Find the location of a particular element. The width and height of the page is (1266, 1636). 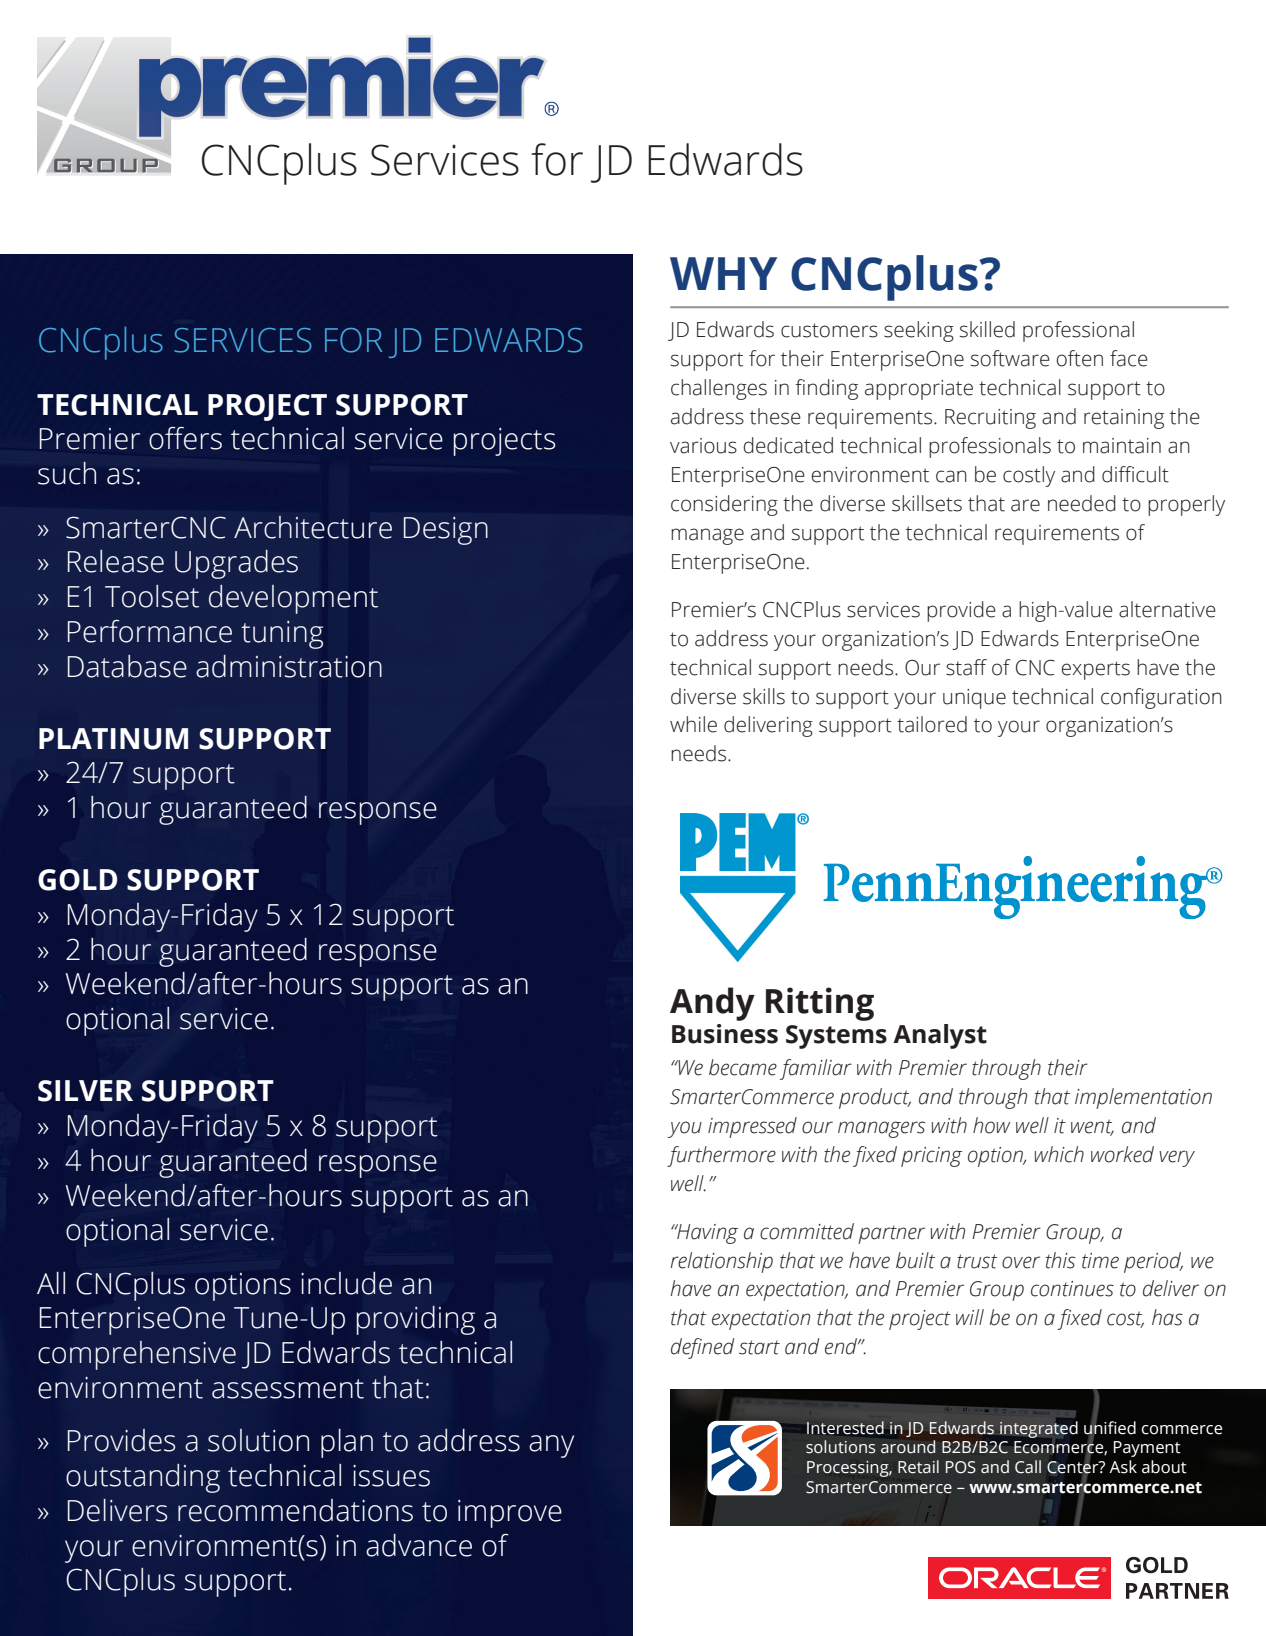

relationship is located at coordinates (721, 1262).
